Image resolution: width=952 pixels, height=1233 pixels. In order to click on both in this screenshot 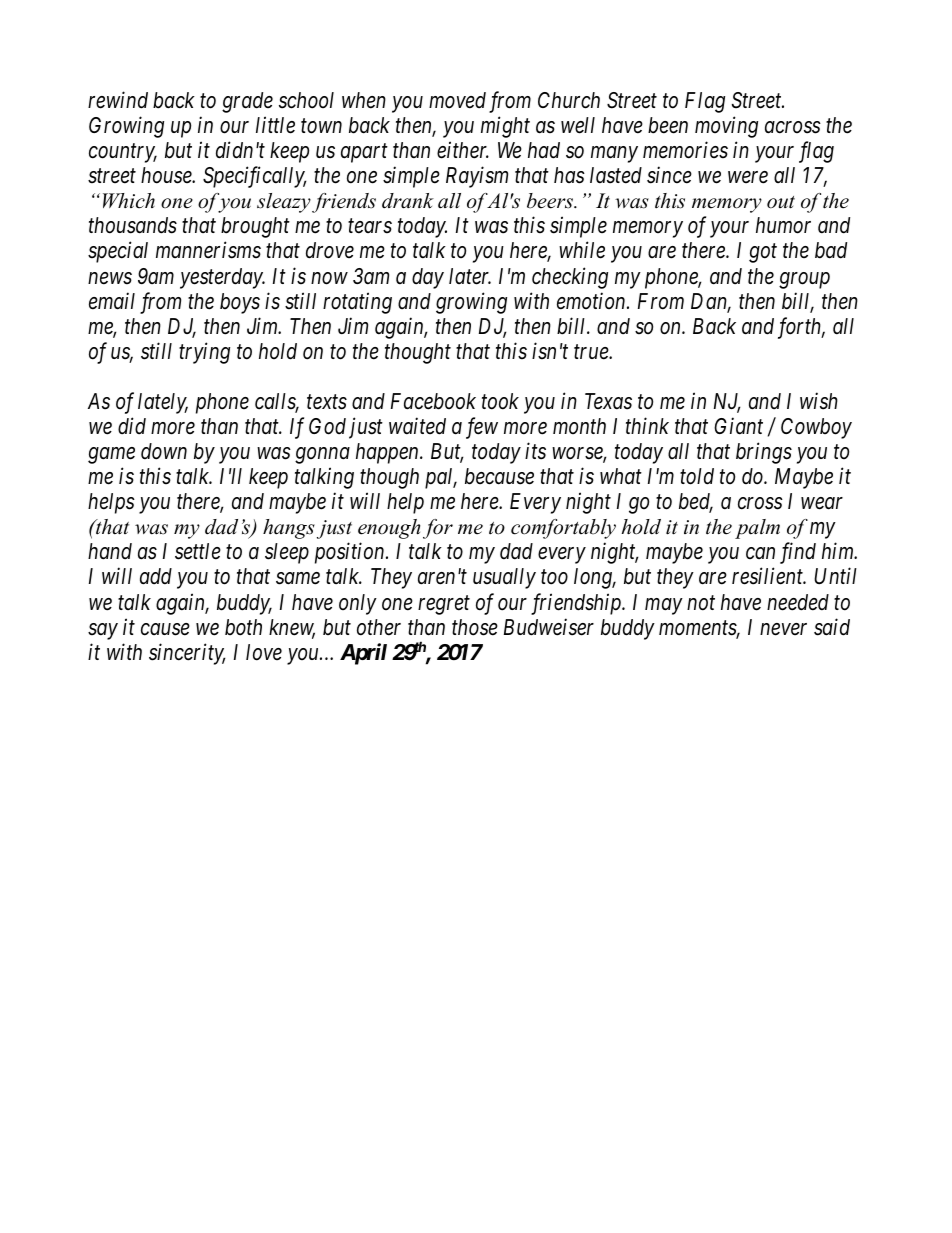, I will do `click(243, 627)`.
